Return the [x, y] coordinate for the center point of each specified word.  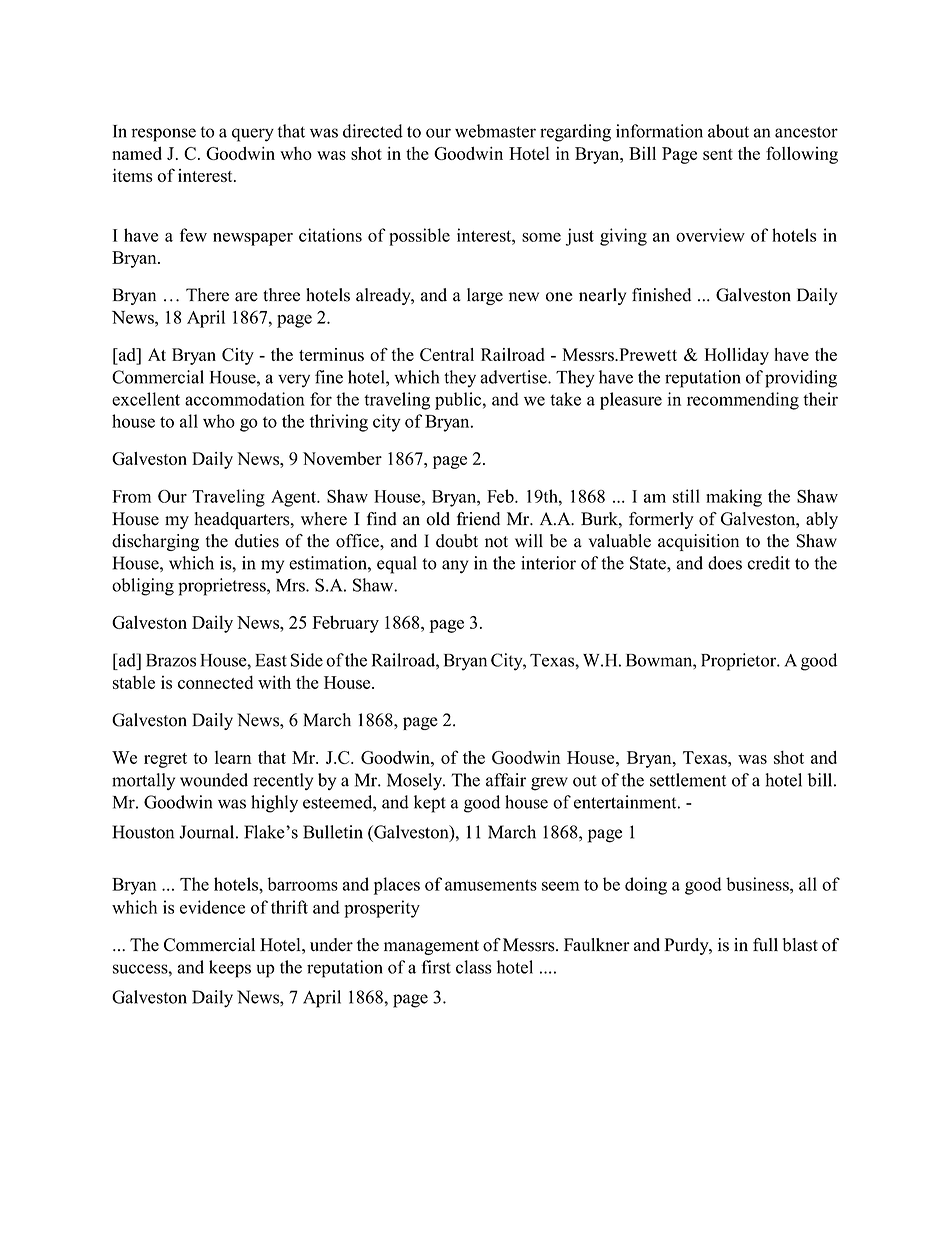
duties [257, 541]
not [496, 542]
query [253, 135]
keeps [230, 969]
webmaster [495, 131]
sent [718, 154]
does [725, 563]
